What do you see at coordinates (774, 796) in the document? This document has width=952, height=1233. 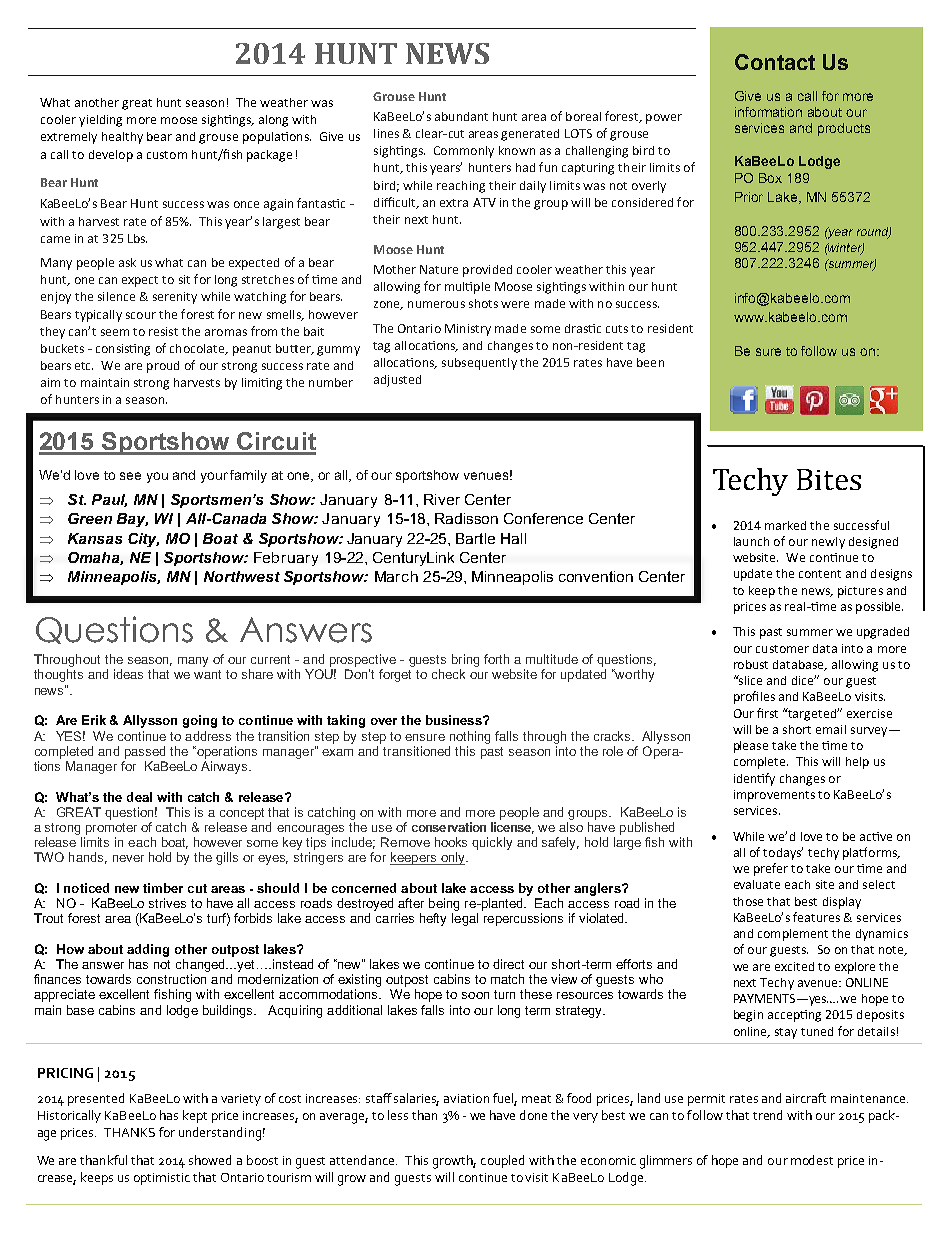 I see `improvements` at bounding box center [774, 796].
